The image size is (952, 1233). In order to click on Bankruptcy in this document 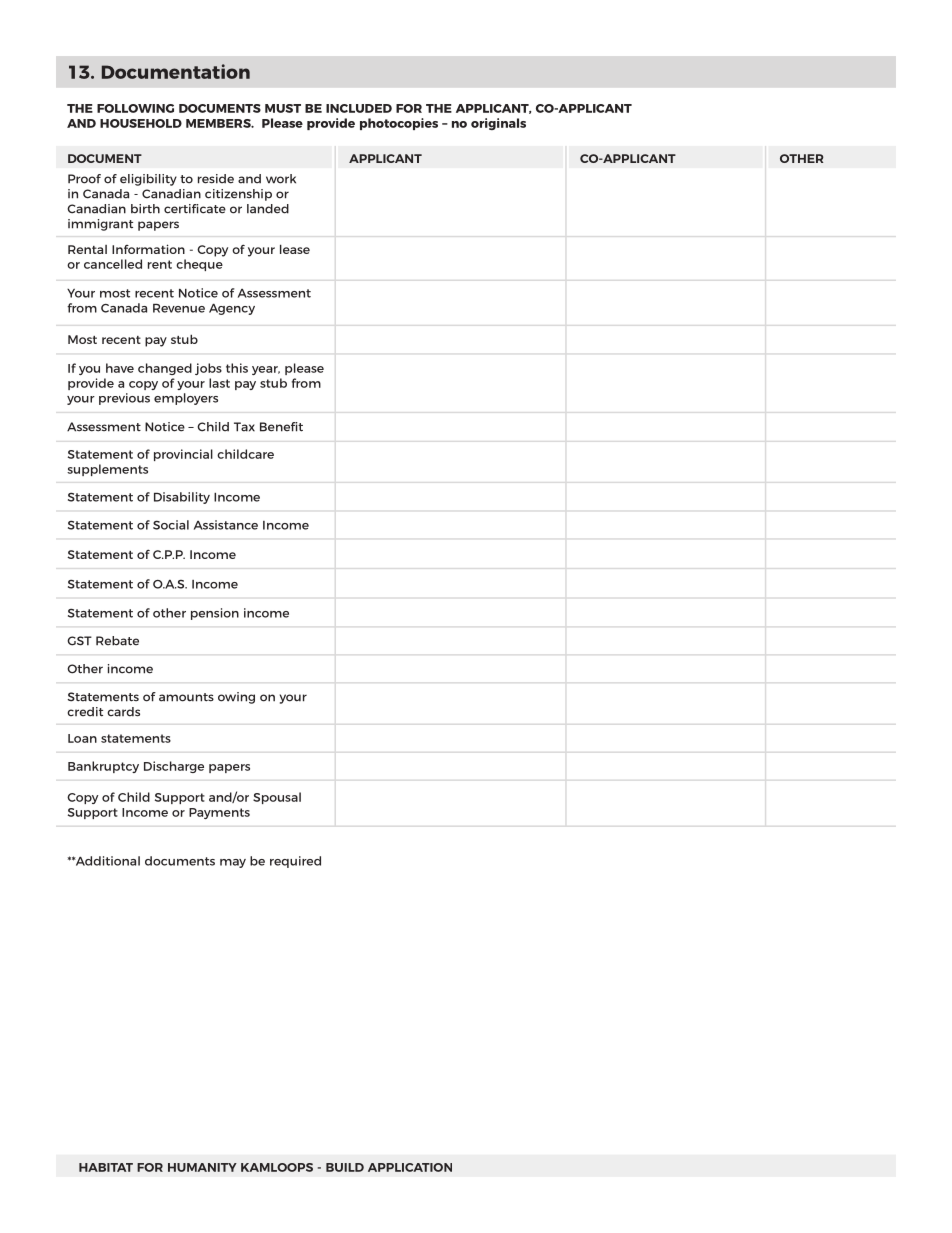, I will do `click(103, 767)`.
